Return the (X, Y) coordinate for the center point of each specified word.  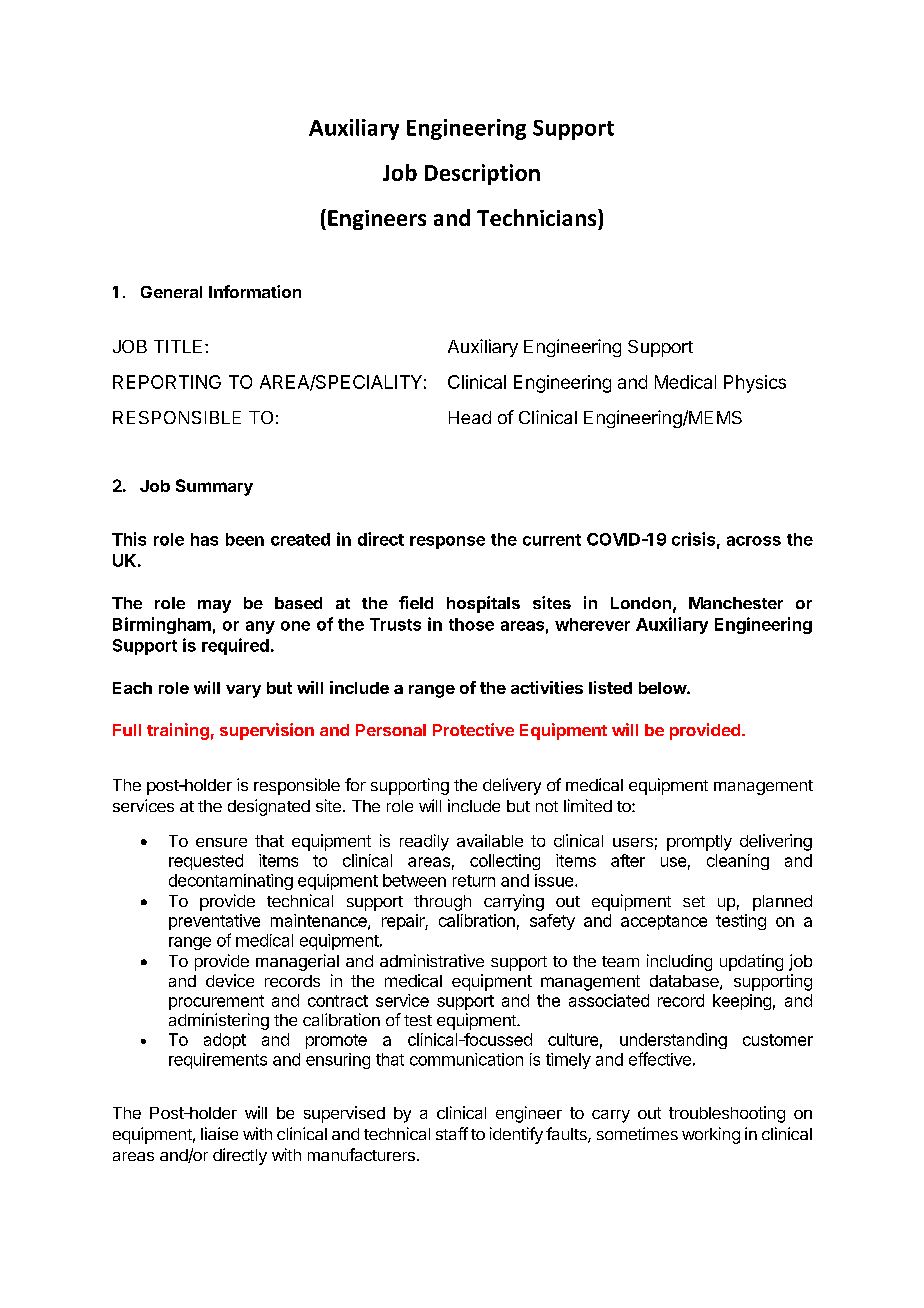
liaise (219, 1133)
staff (452, 1133)
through (442, 903)
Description (482, 174)
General (171, 292)
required (235, 646)
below (663, 688)
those (471, 624)
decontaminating (231, 882)
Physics (755, 384)
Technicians (538, 217)
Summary (214, 487)
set (694, 901)
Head (470, 417)
